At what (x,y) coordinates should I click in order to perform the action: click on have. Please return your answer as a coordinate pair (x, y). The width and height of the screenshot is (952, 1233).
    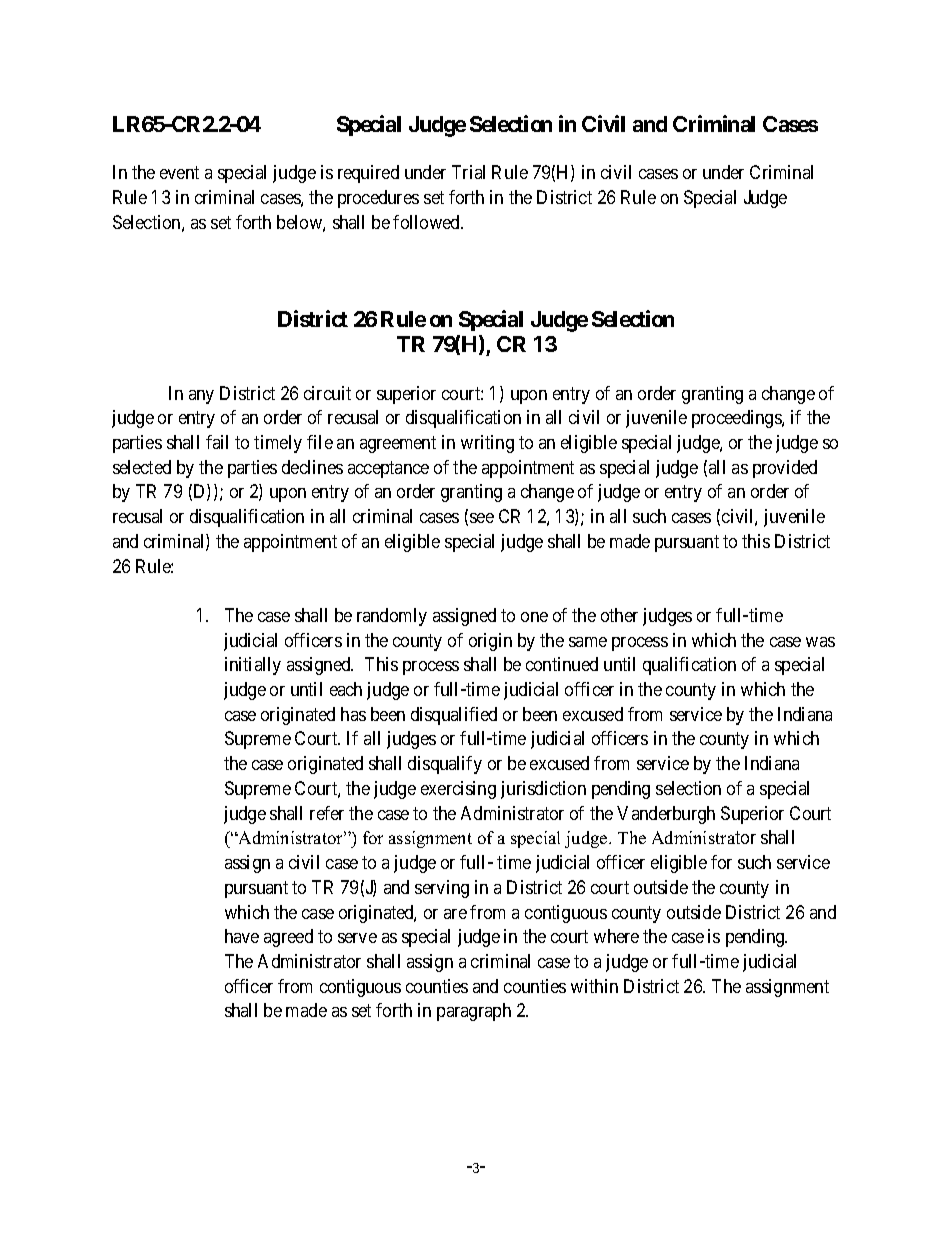
    Looking at the image, I should click on (242, 936).
